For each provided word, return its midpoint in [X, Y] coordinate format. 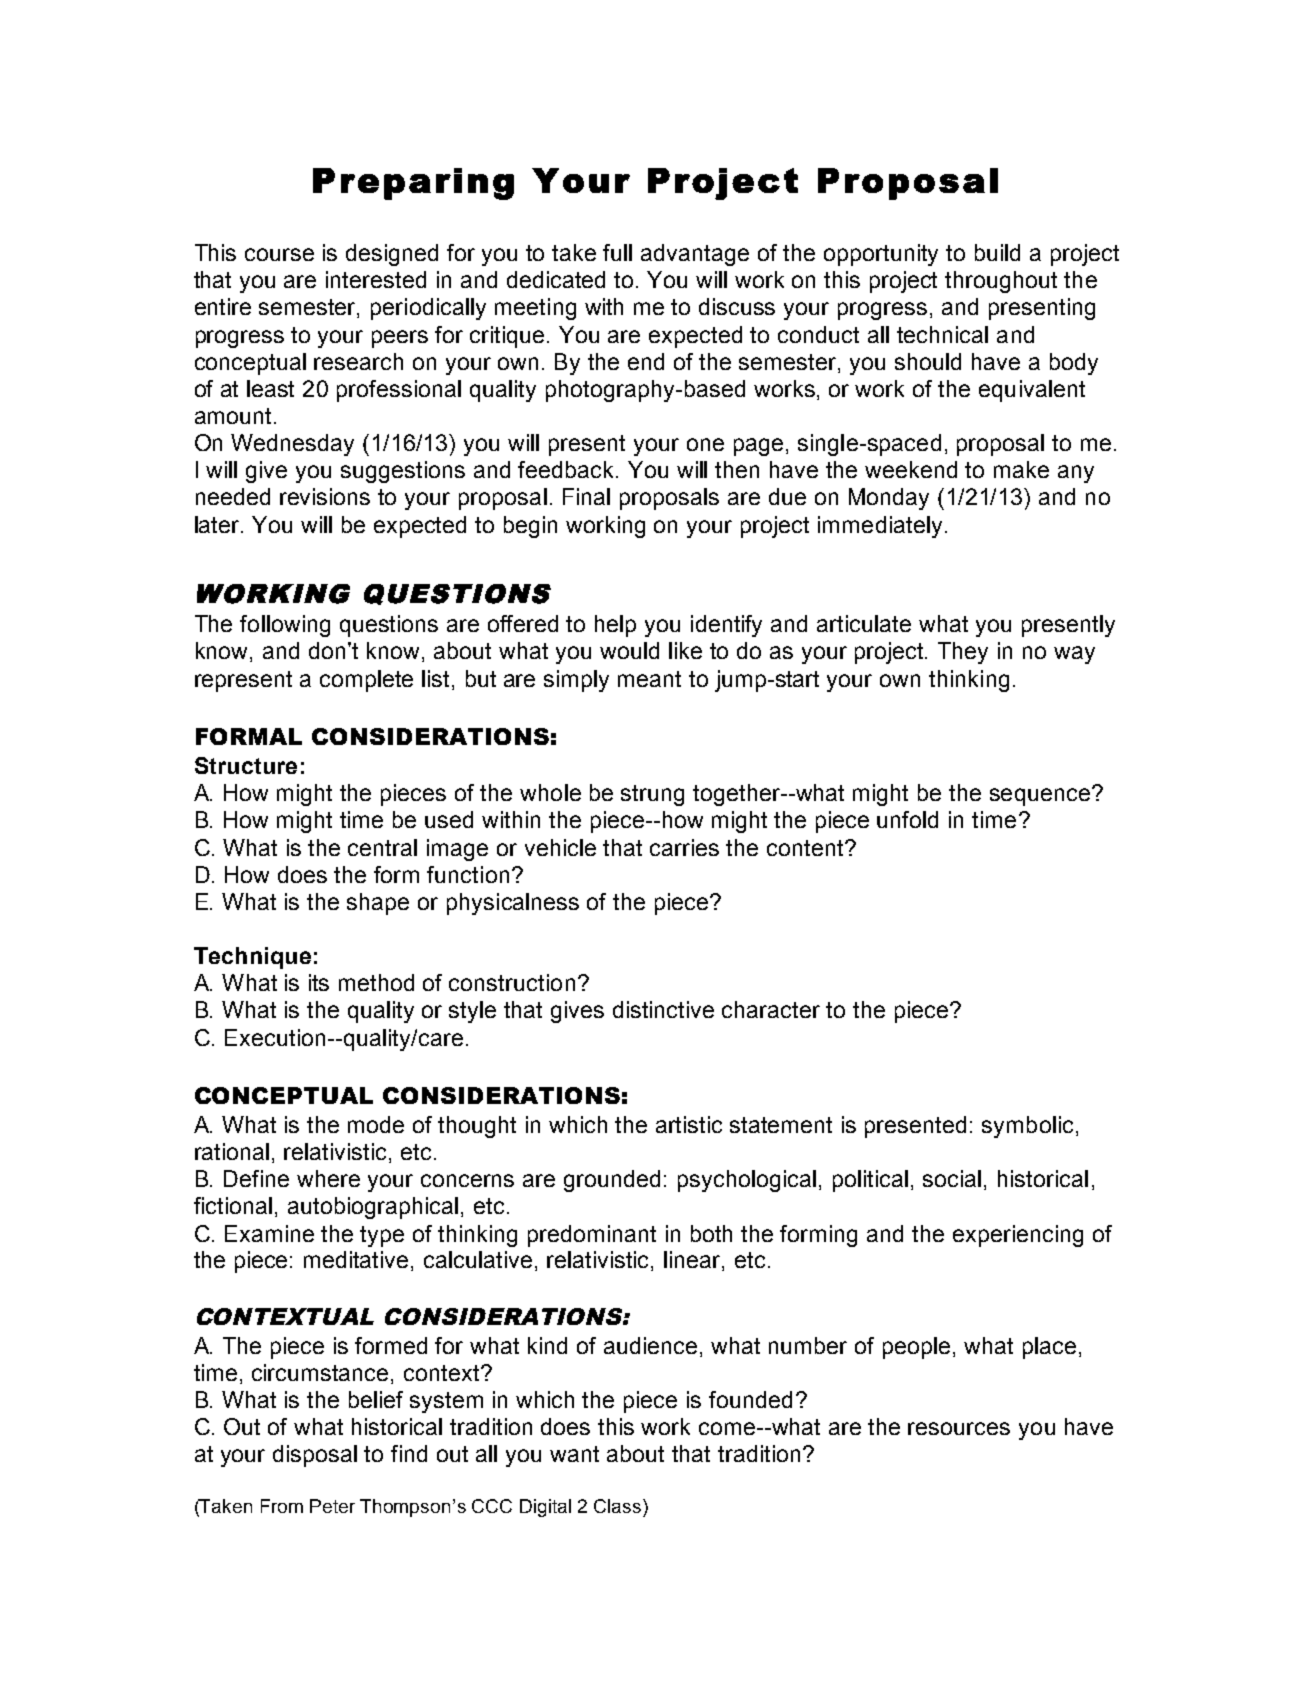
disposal [315, 1456]
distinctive [663, 1009]
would [629, 650]
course [279, 254]
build [997, 252]
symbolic [1027, 1127]
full [617, 252]
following [285, 626]
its [319, 982]
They [963, 653]
